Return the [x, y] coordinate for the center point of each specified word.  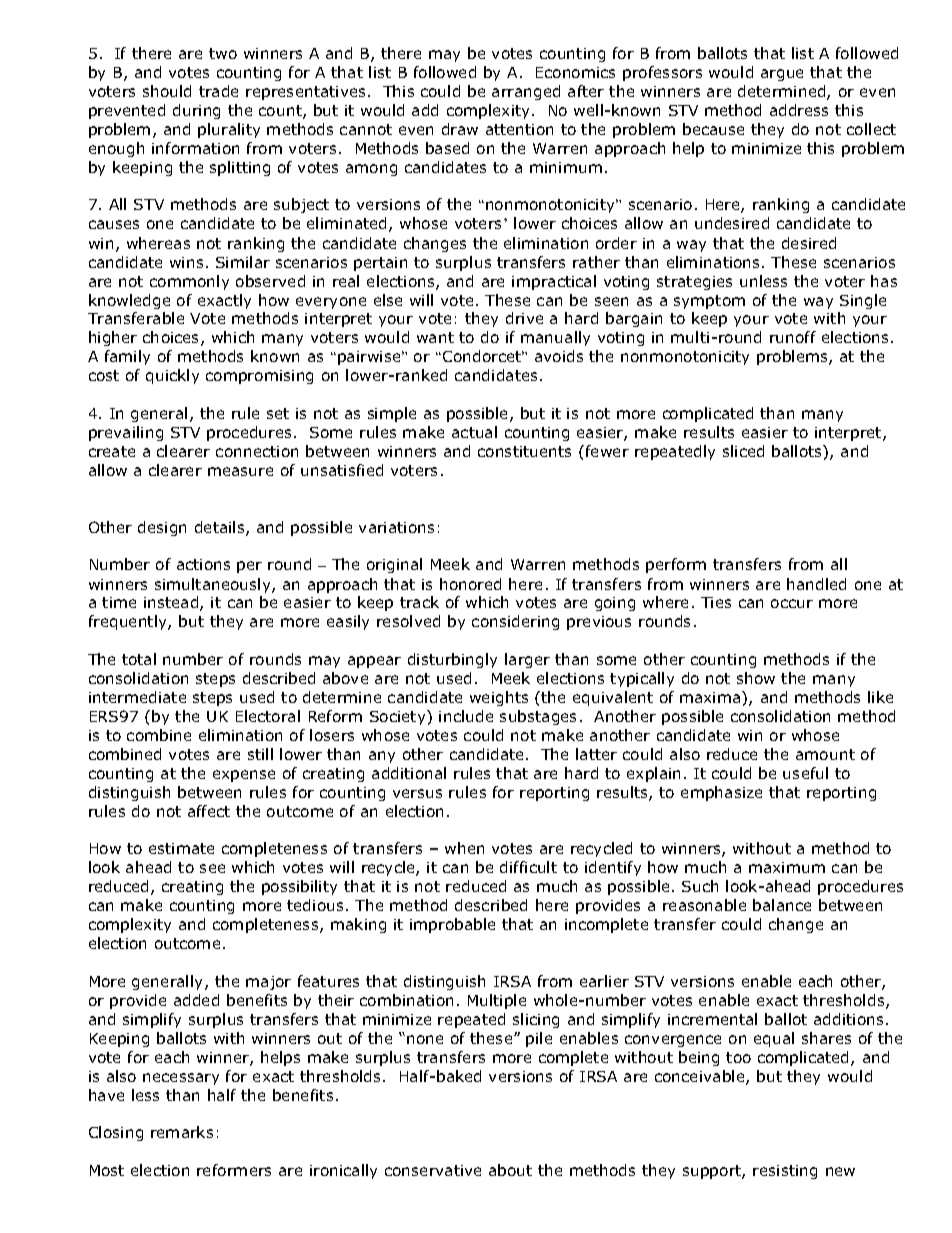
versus [417, 793]
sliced [743, 451]
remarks [182, 1132]
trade [218, 91]
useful [805, 773]
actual [474, 432]
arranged [526, 92]
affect [209, 811]
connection [257, 451]
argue [782, 75]
